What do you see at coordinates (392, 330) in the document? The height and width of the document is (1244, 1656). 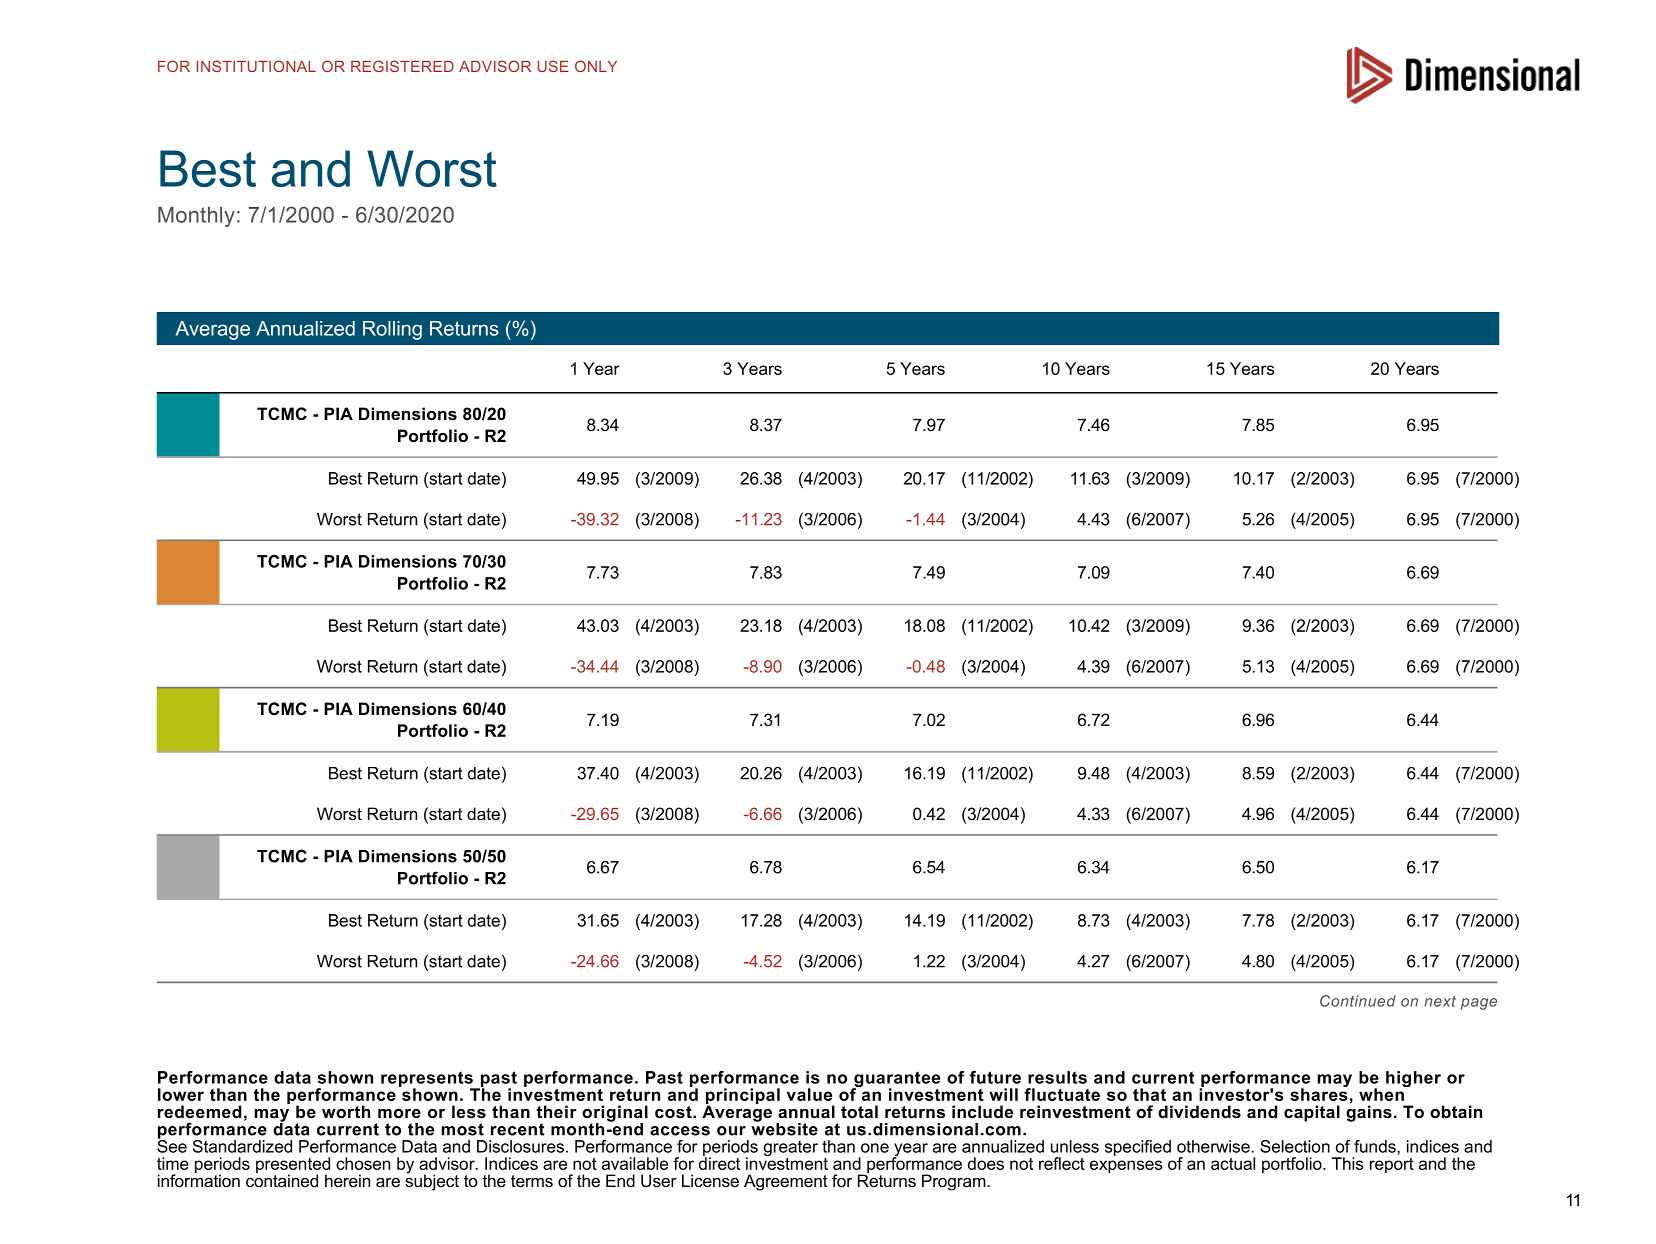 I see `Rolling` at bounding box center [392, 330].
